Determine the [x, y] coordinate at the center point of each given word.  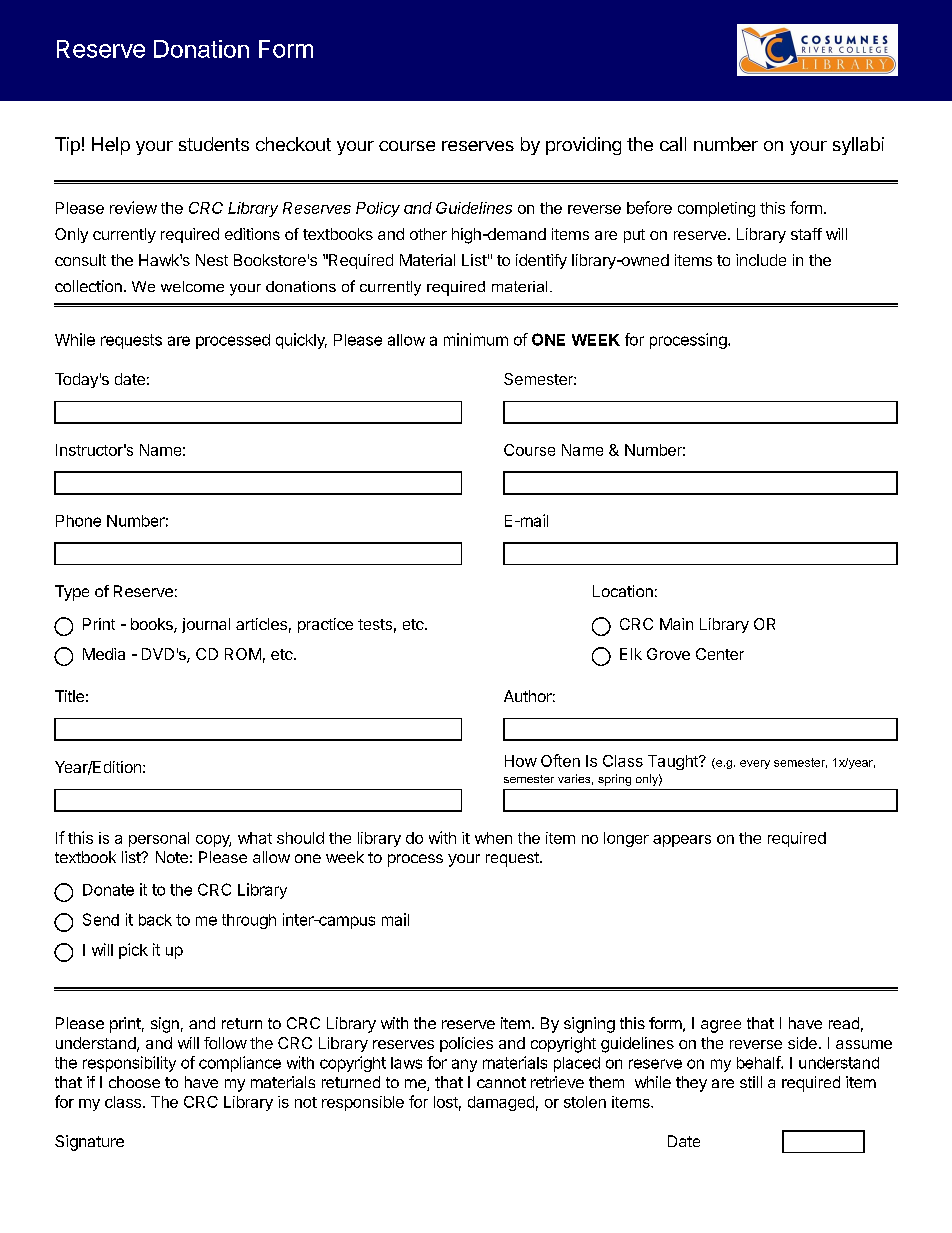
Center [720, 654]
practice [325, 625]
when [493, 838]
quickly [301, 341]
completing [716, 209]
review [133, 207]
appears [682, 841]
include [761, 260]
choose [134, 1082]
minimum [476, 339]
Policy [378, 209]
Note [172, 857]
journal [206, 625]
